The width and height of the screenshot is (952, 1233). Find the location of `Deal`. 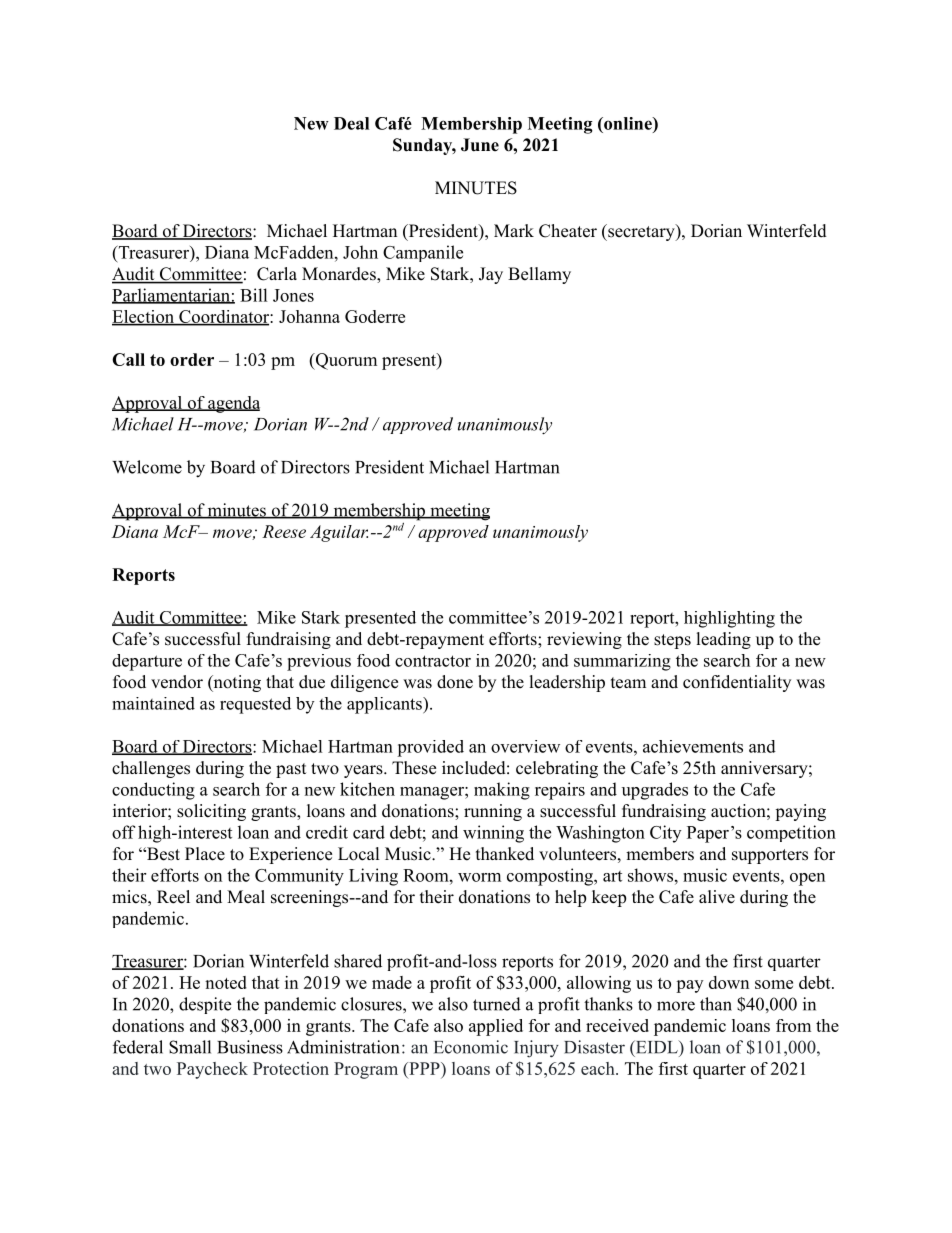

Deal is located at coordinates (351, 123).
